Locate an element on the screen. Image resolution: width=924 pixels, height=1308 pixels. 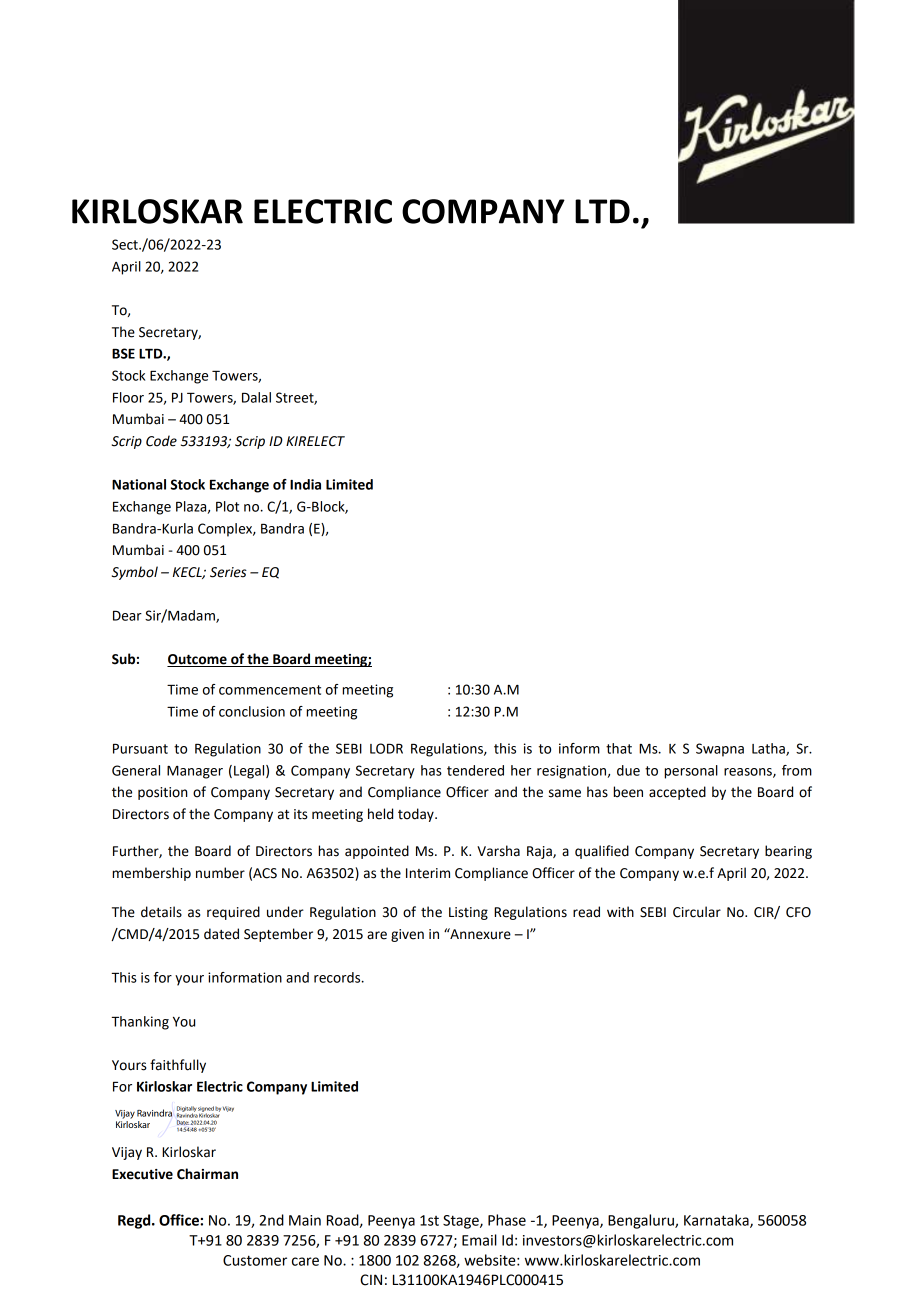
Floor is located at coordinates (128, 397).
